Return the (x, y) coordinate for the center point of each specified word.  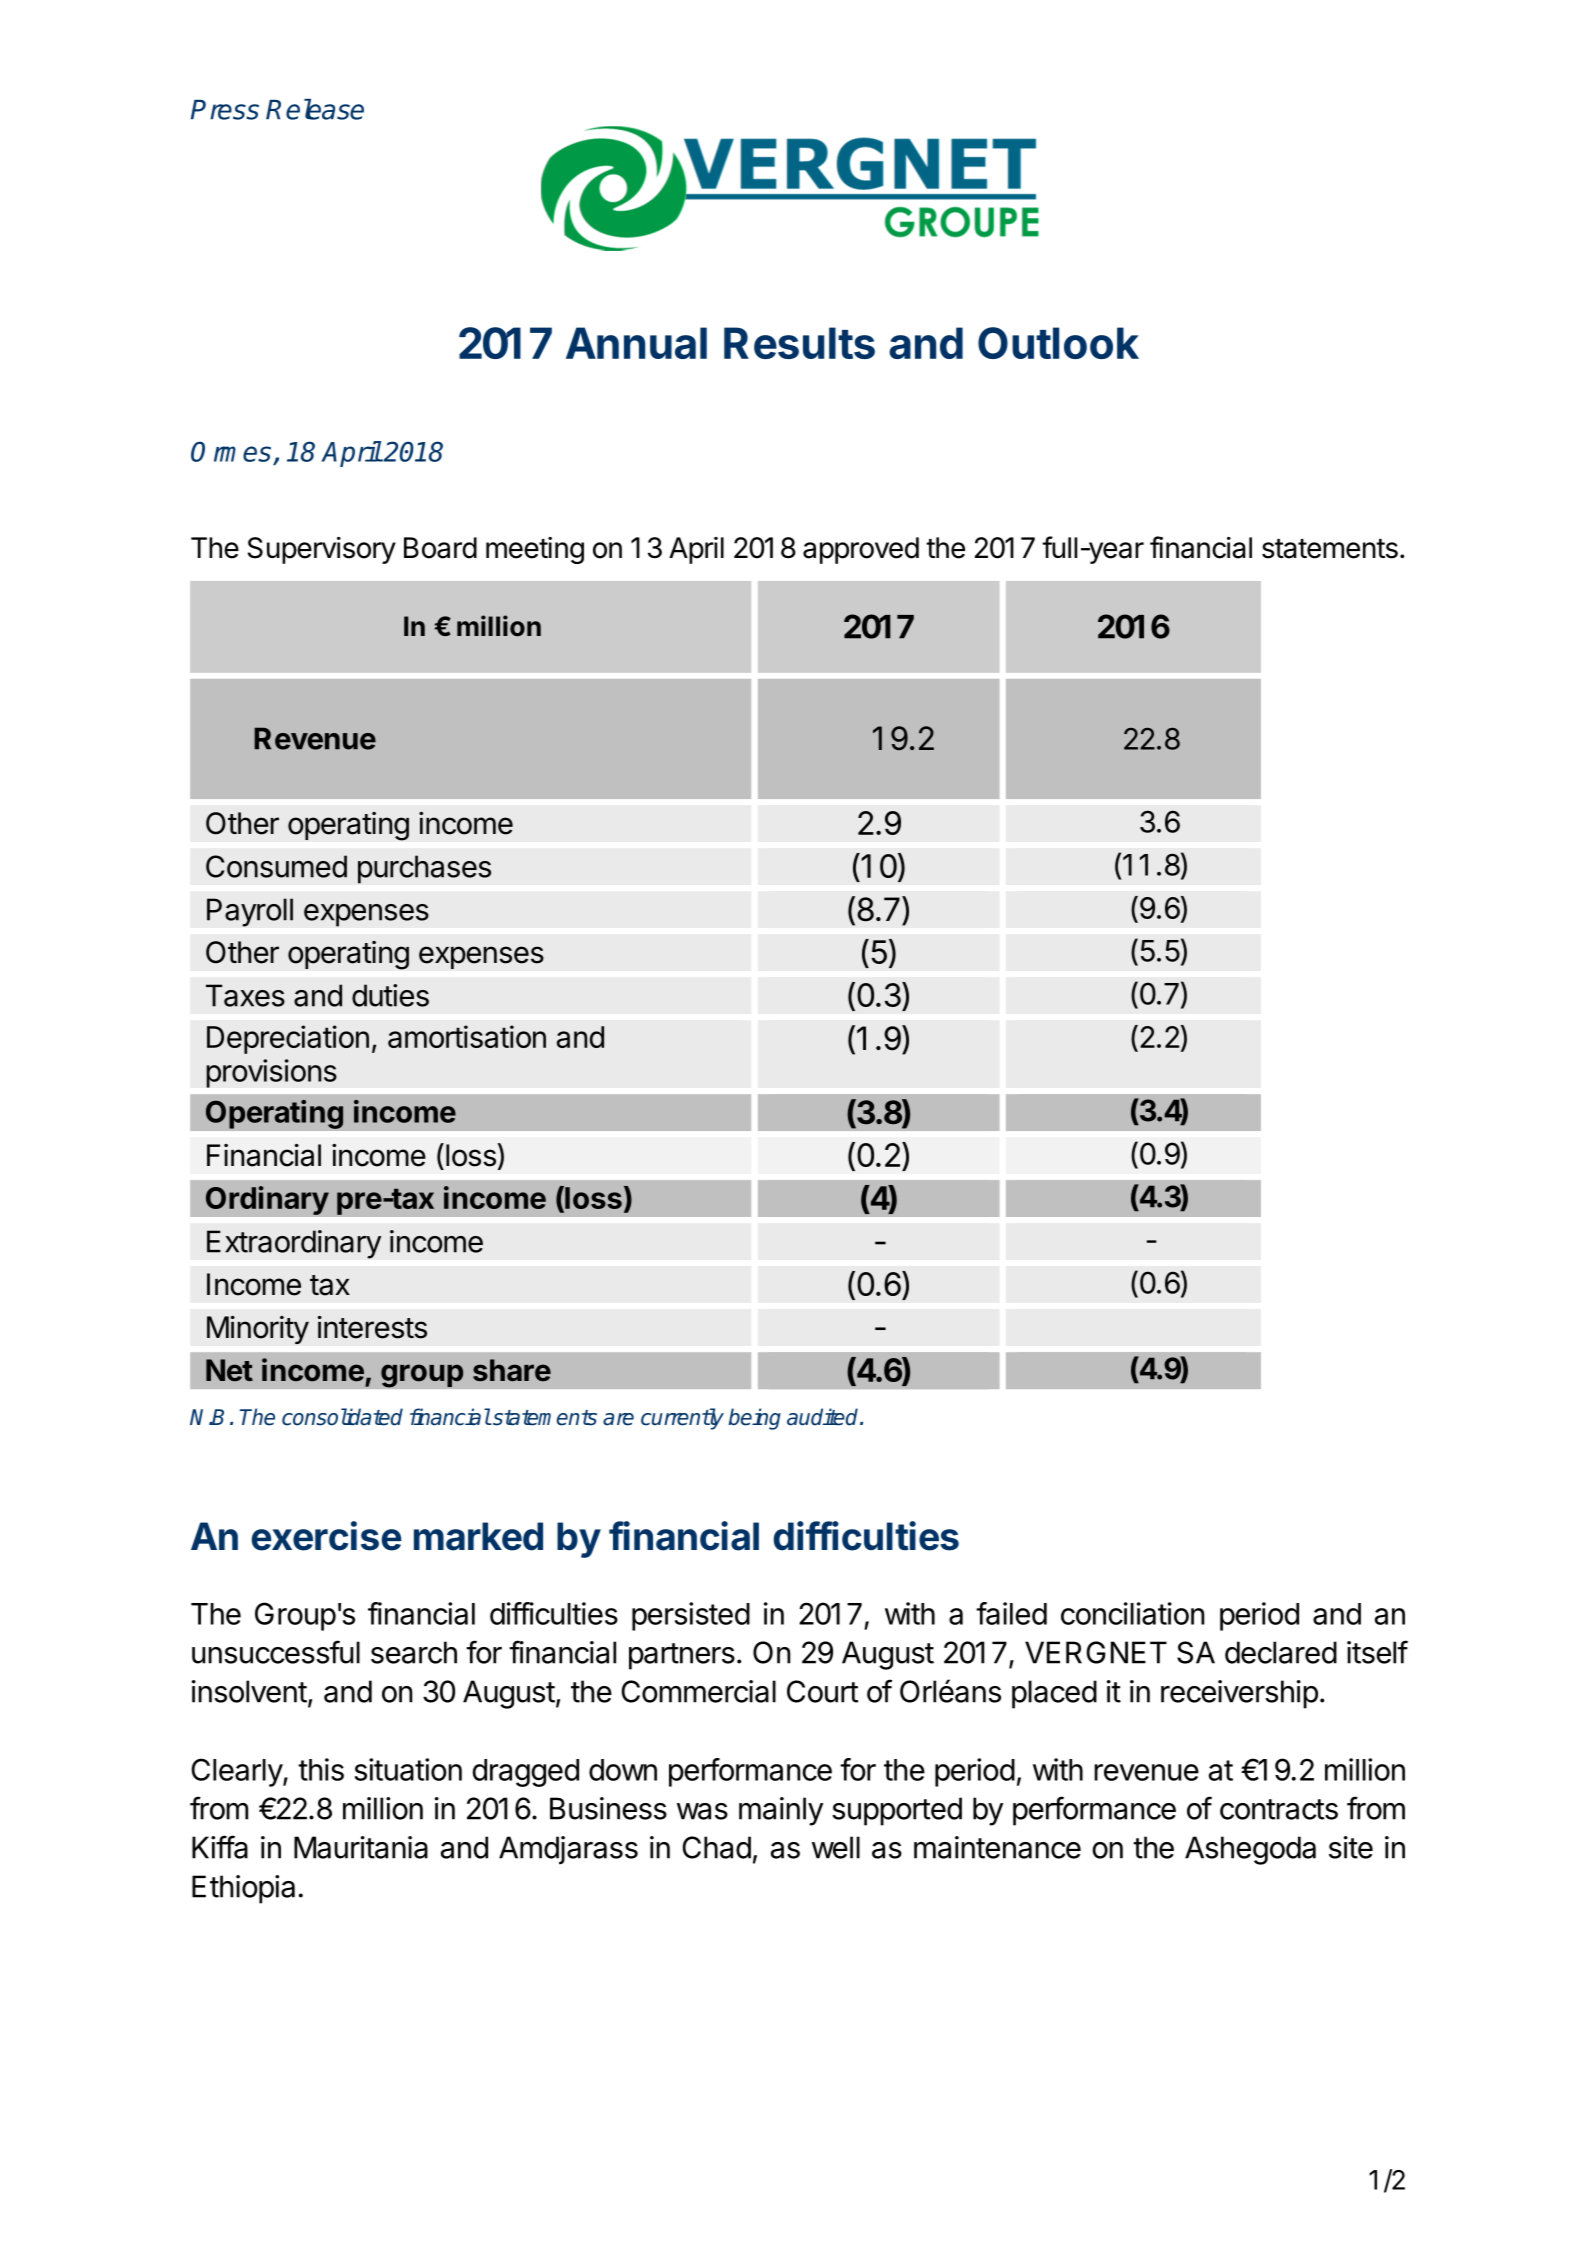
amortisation (467, 1036)
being (754, 1419)
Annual (636, 343)
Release (315, 109)
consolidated (342, 1417)
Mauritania (361, 1847)
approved (861, 550)
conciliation (1132, 1613)
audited (824, 1417)
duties (390, 995)
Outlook (1058, 343)
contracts (1279, 1809)
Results (799, 343)
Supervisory (322, 550)
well (836, 1847)
